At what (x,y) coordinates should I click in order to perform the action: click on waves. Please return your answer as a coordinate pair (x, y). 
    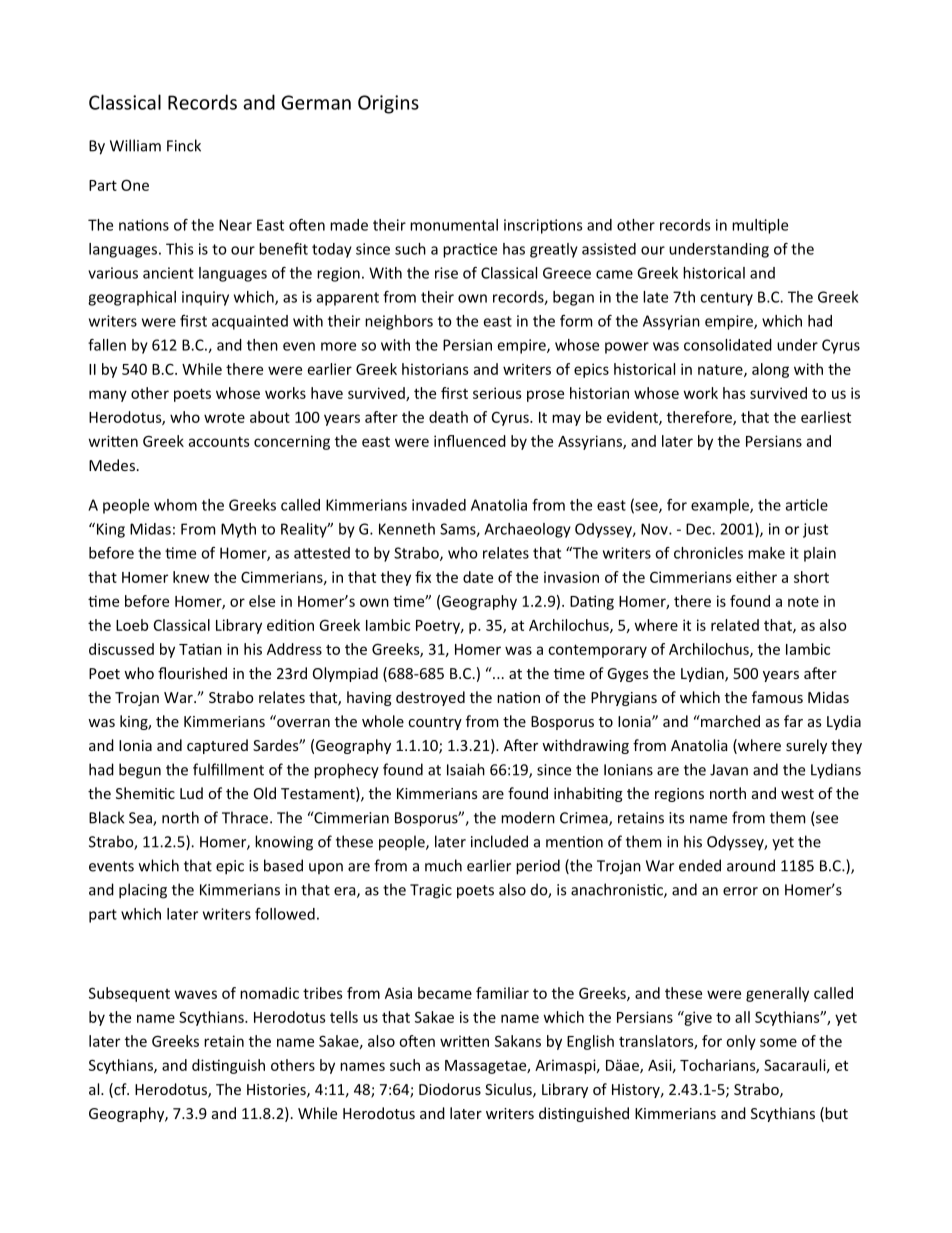
    Looking at the image, I should click on (196, 994).
